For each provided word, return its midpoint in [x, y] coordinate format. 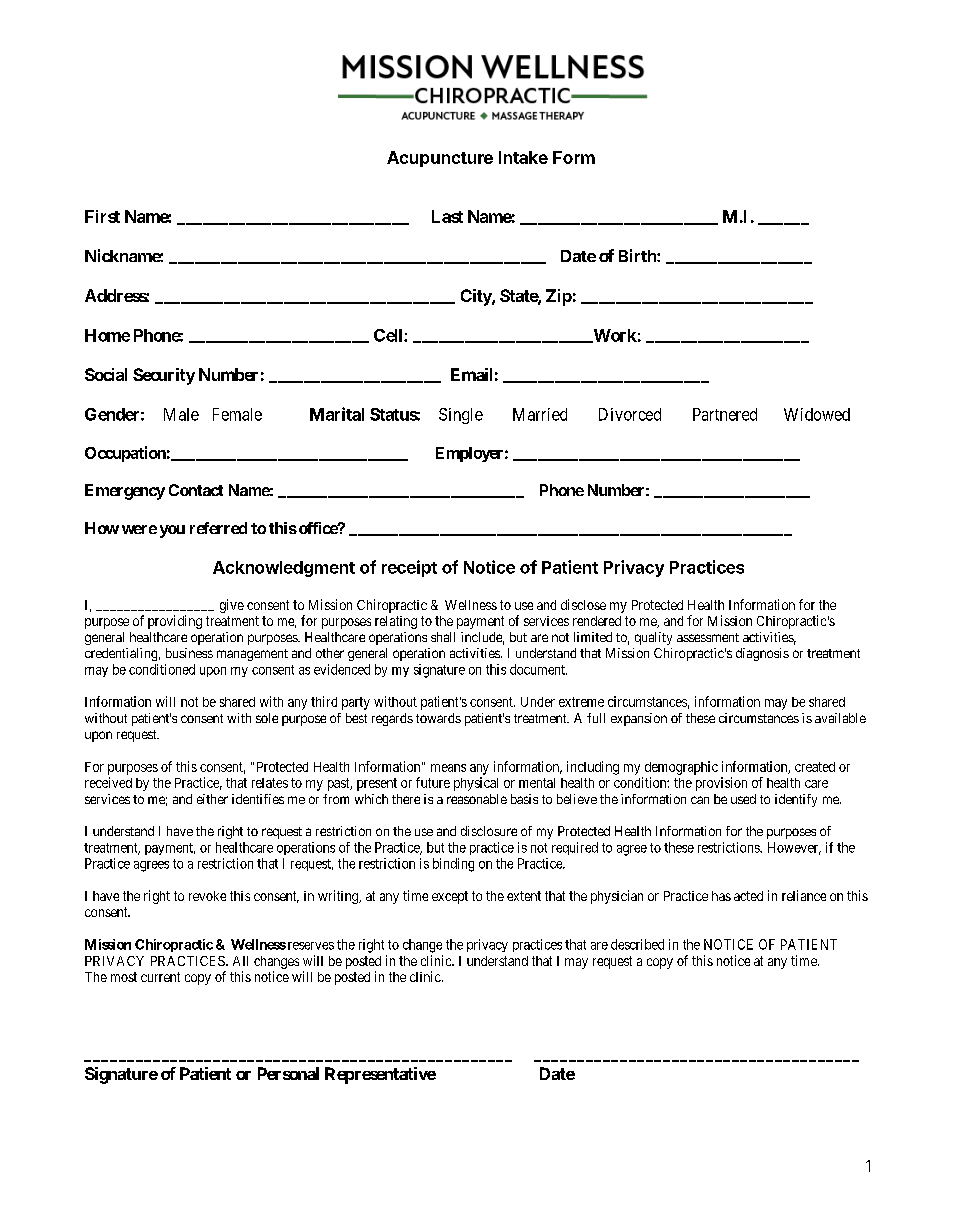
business [189, 653]
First [102, 216]
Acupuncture [440, 159]
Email [471, 374]
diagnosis [762, 654]
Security [164, 376]
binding [453, 865]
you [172, 531]
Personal [288, 1073]
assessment [708, 637]
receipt [409, 568]
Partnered [725, 414]
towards [438, 718]
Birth [638, 255]
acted [748, 896]
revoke [207, 896]
